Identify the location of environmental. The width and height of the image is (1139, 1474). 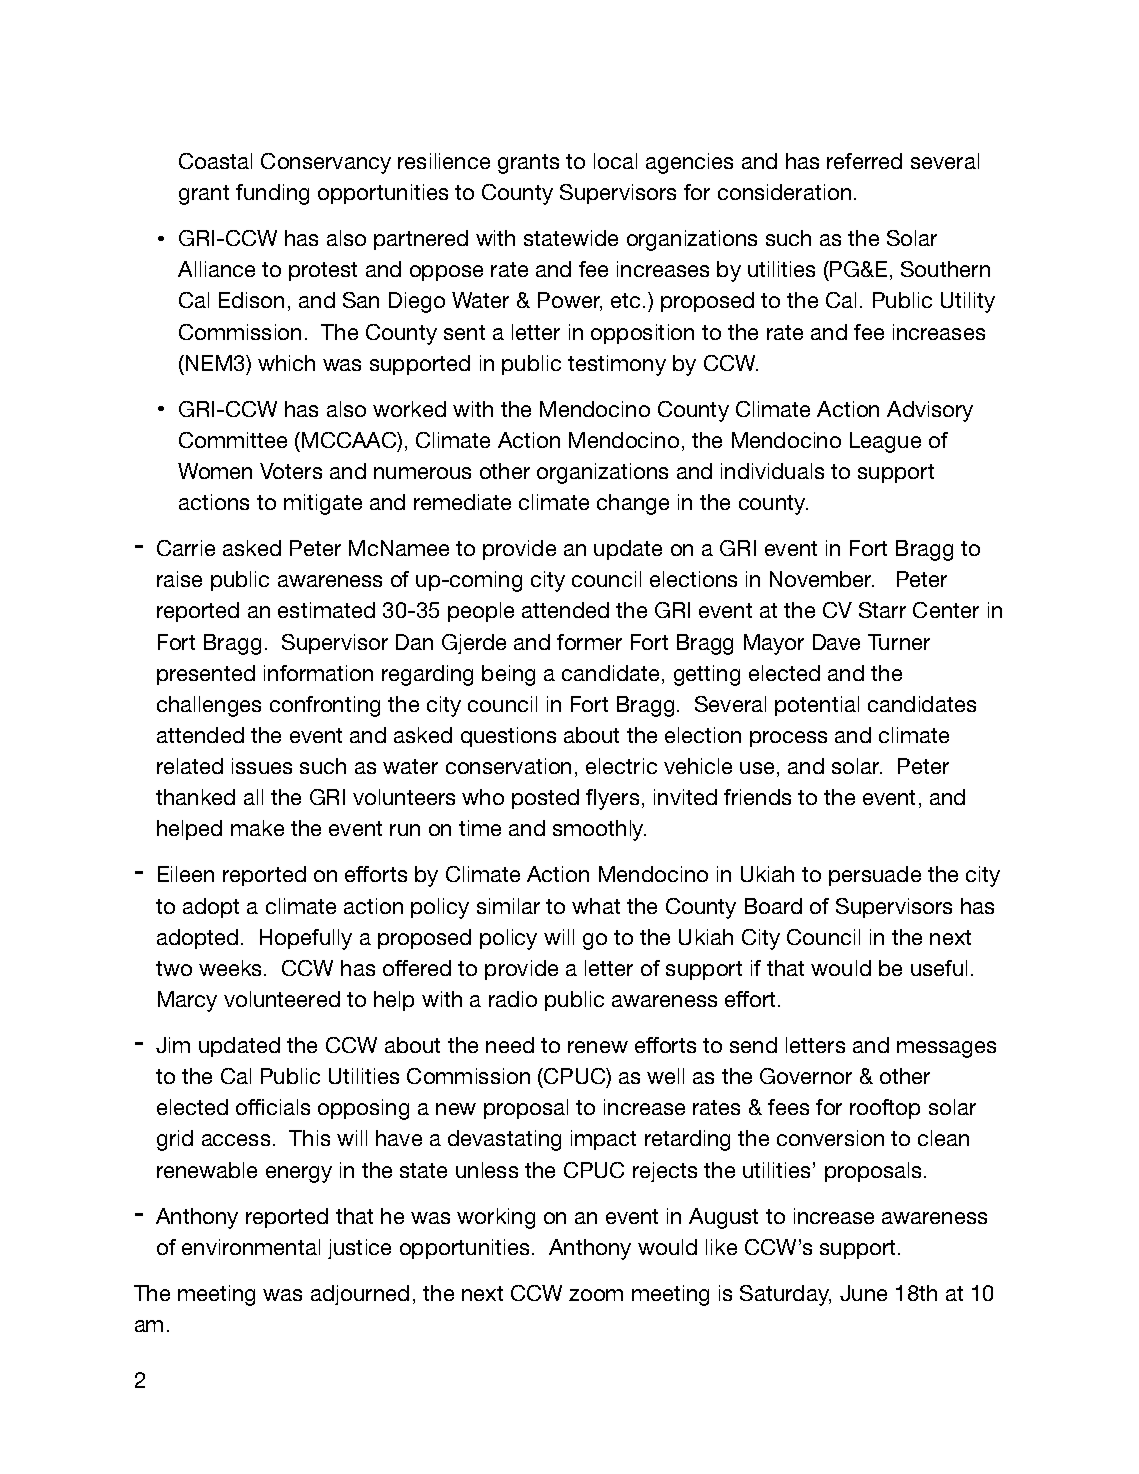
(251, 1247).
